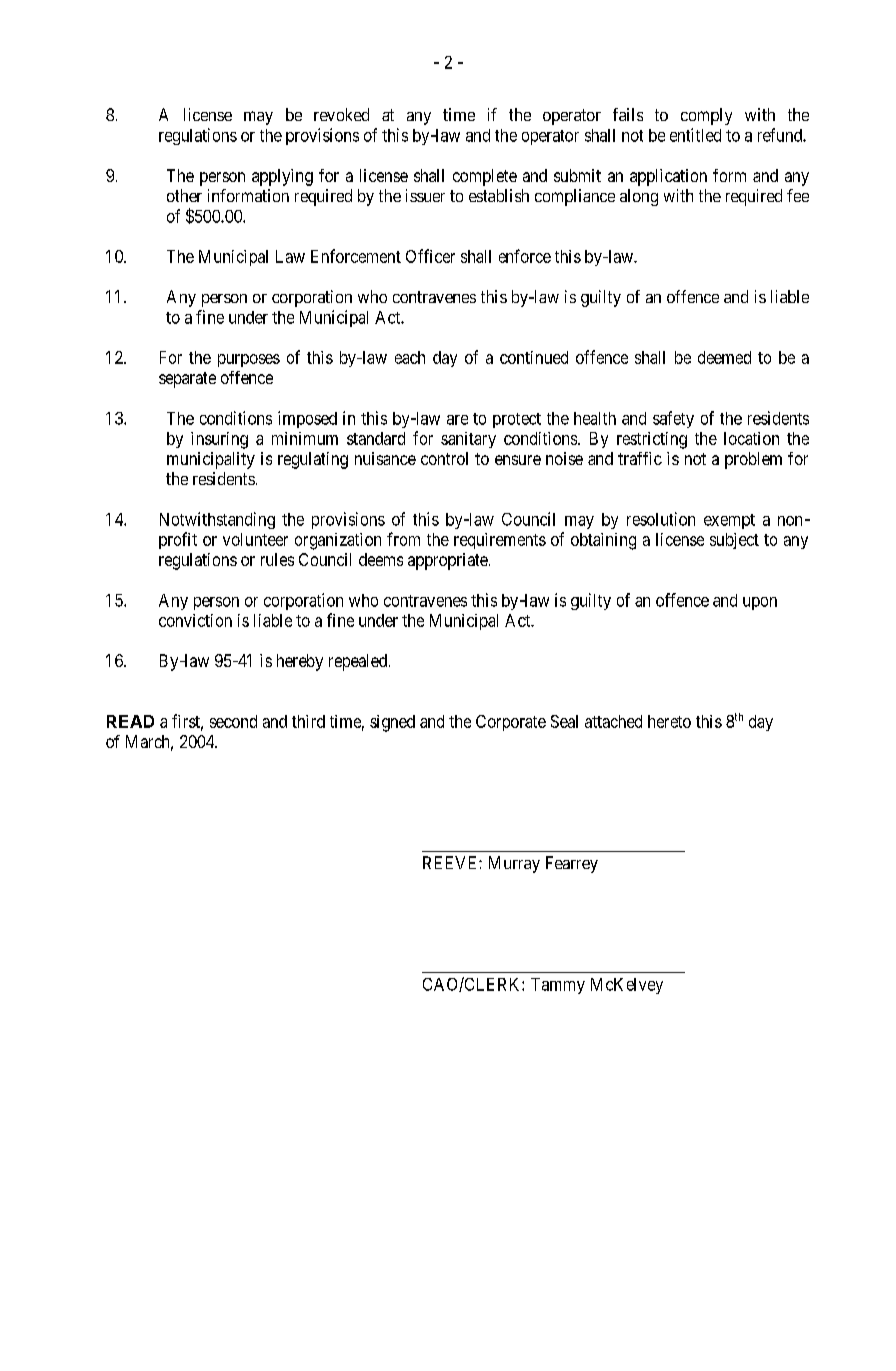 This screenshot has height=1371, width=896. Describe the element at coordinates (219, 440) in the screenshot. I see `insuring` at that location.
